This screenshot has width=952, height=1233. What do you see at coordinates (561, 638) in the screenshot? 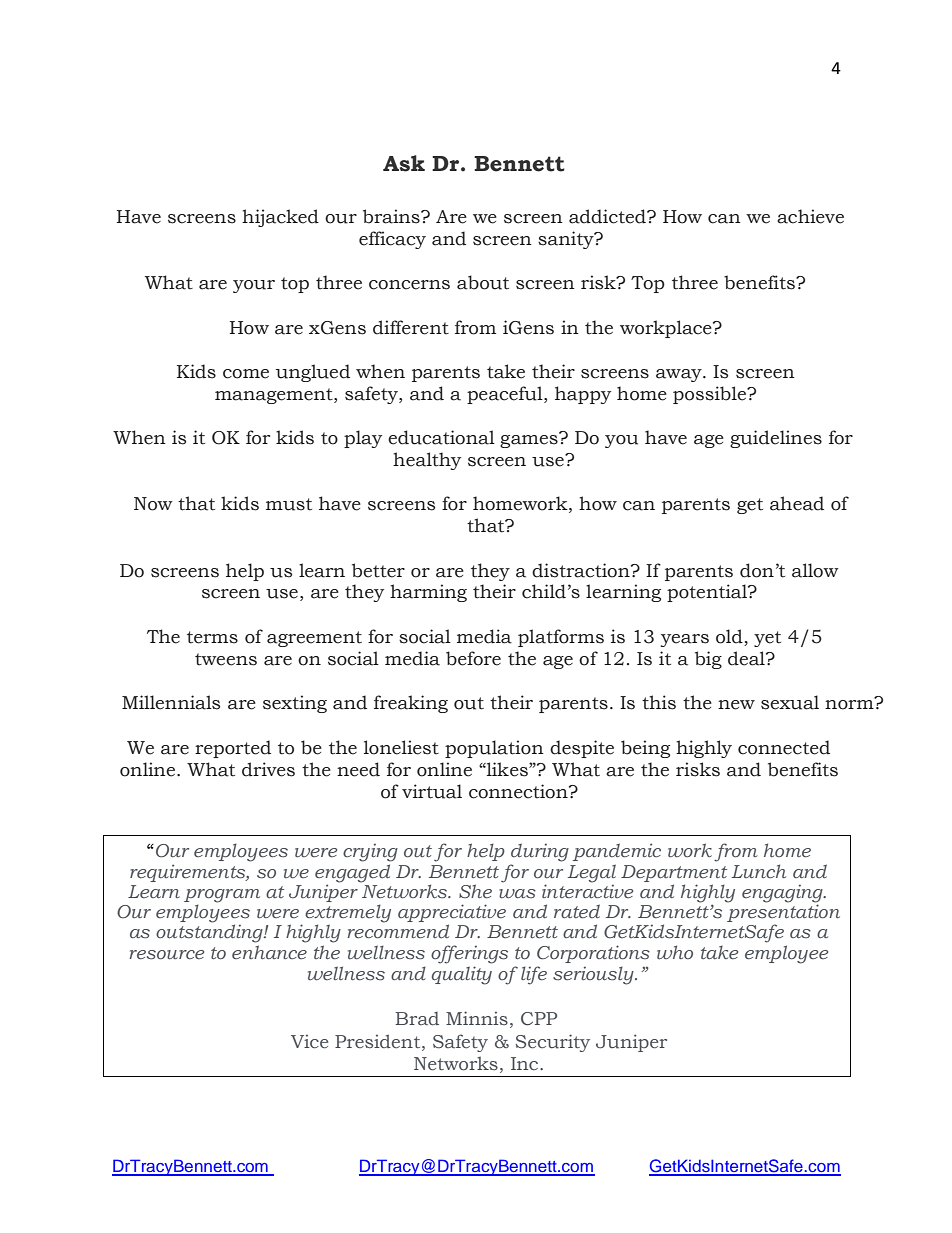
I see `platforms` at bounding box center [561, 638].
